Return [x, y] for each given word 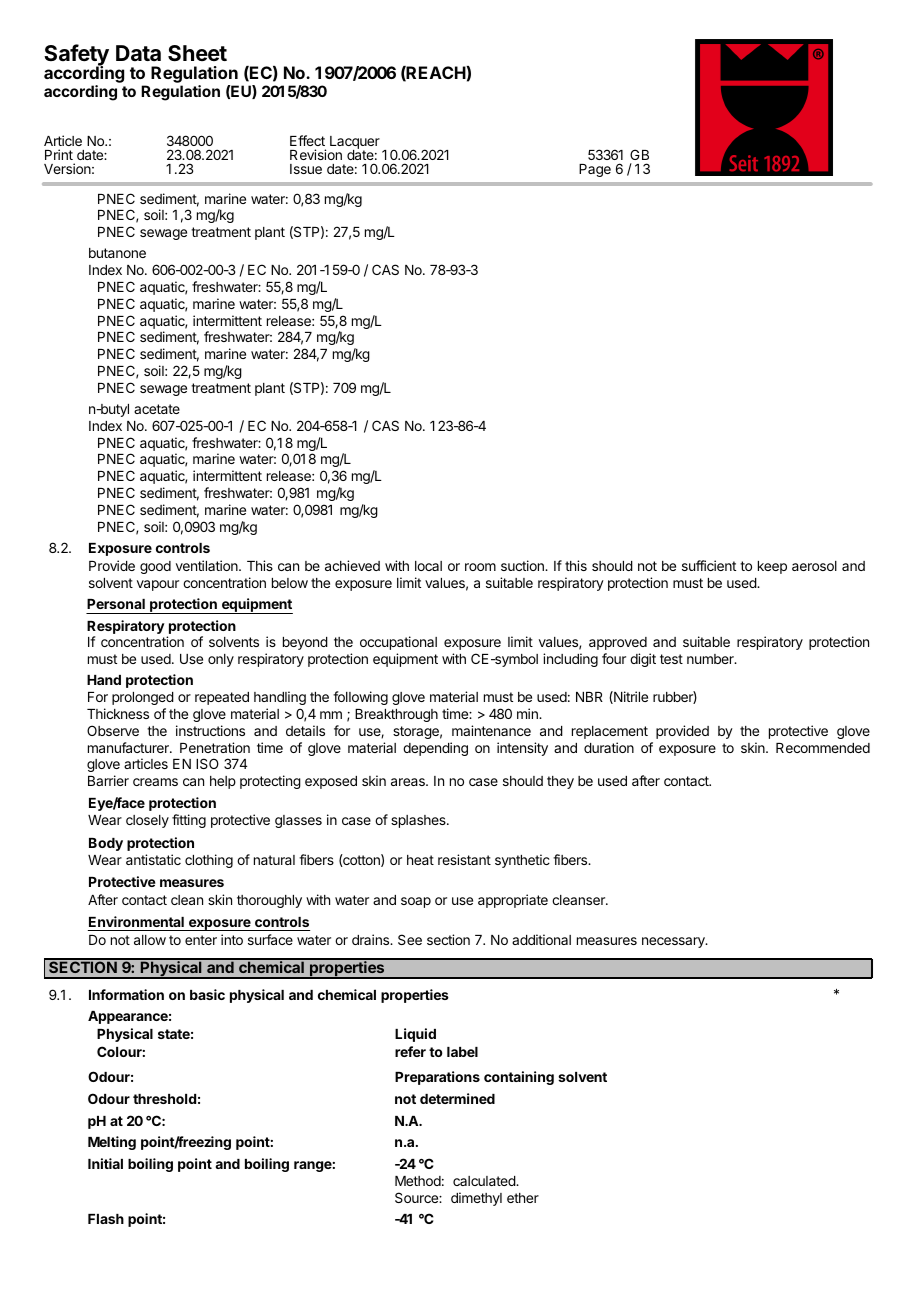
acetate [157, 409]
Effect [307, 140]
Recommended [823, 748]
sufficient [709, 565]
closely [147, 821]
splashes [419, 821]
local [428, 566]
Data [138, 53]
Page [595, 170]
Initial [105, 1163]
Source [417, 1197]
